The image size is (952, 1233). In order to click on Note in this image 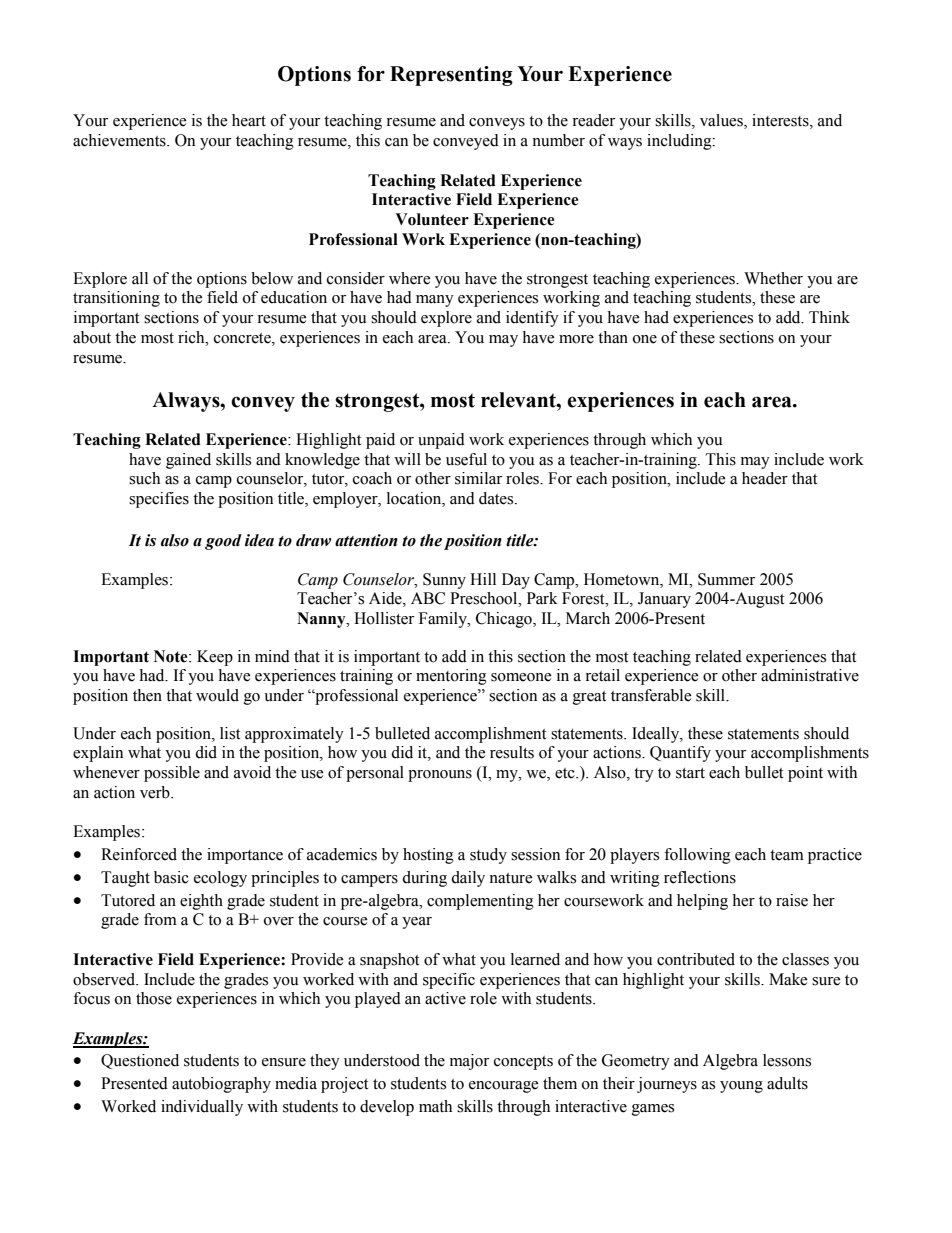, I will do `click(172, 656)`.
